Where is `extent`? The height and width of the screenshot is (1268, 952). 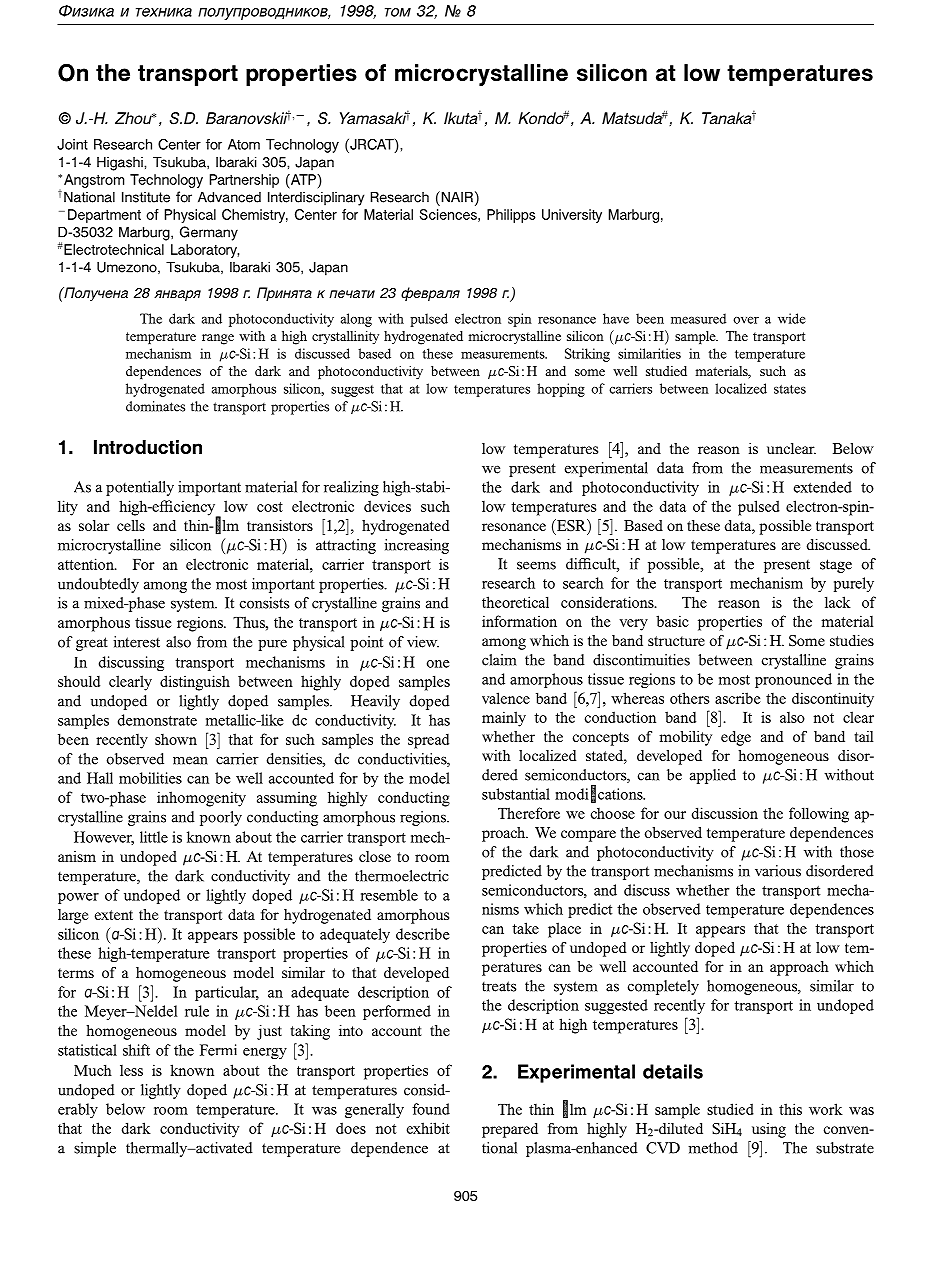
extent is located at coordinates (113, 915).
